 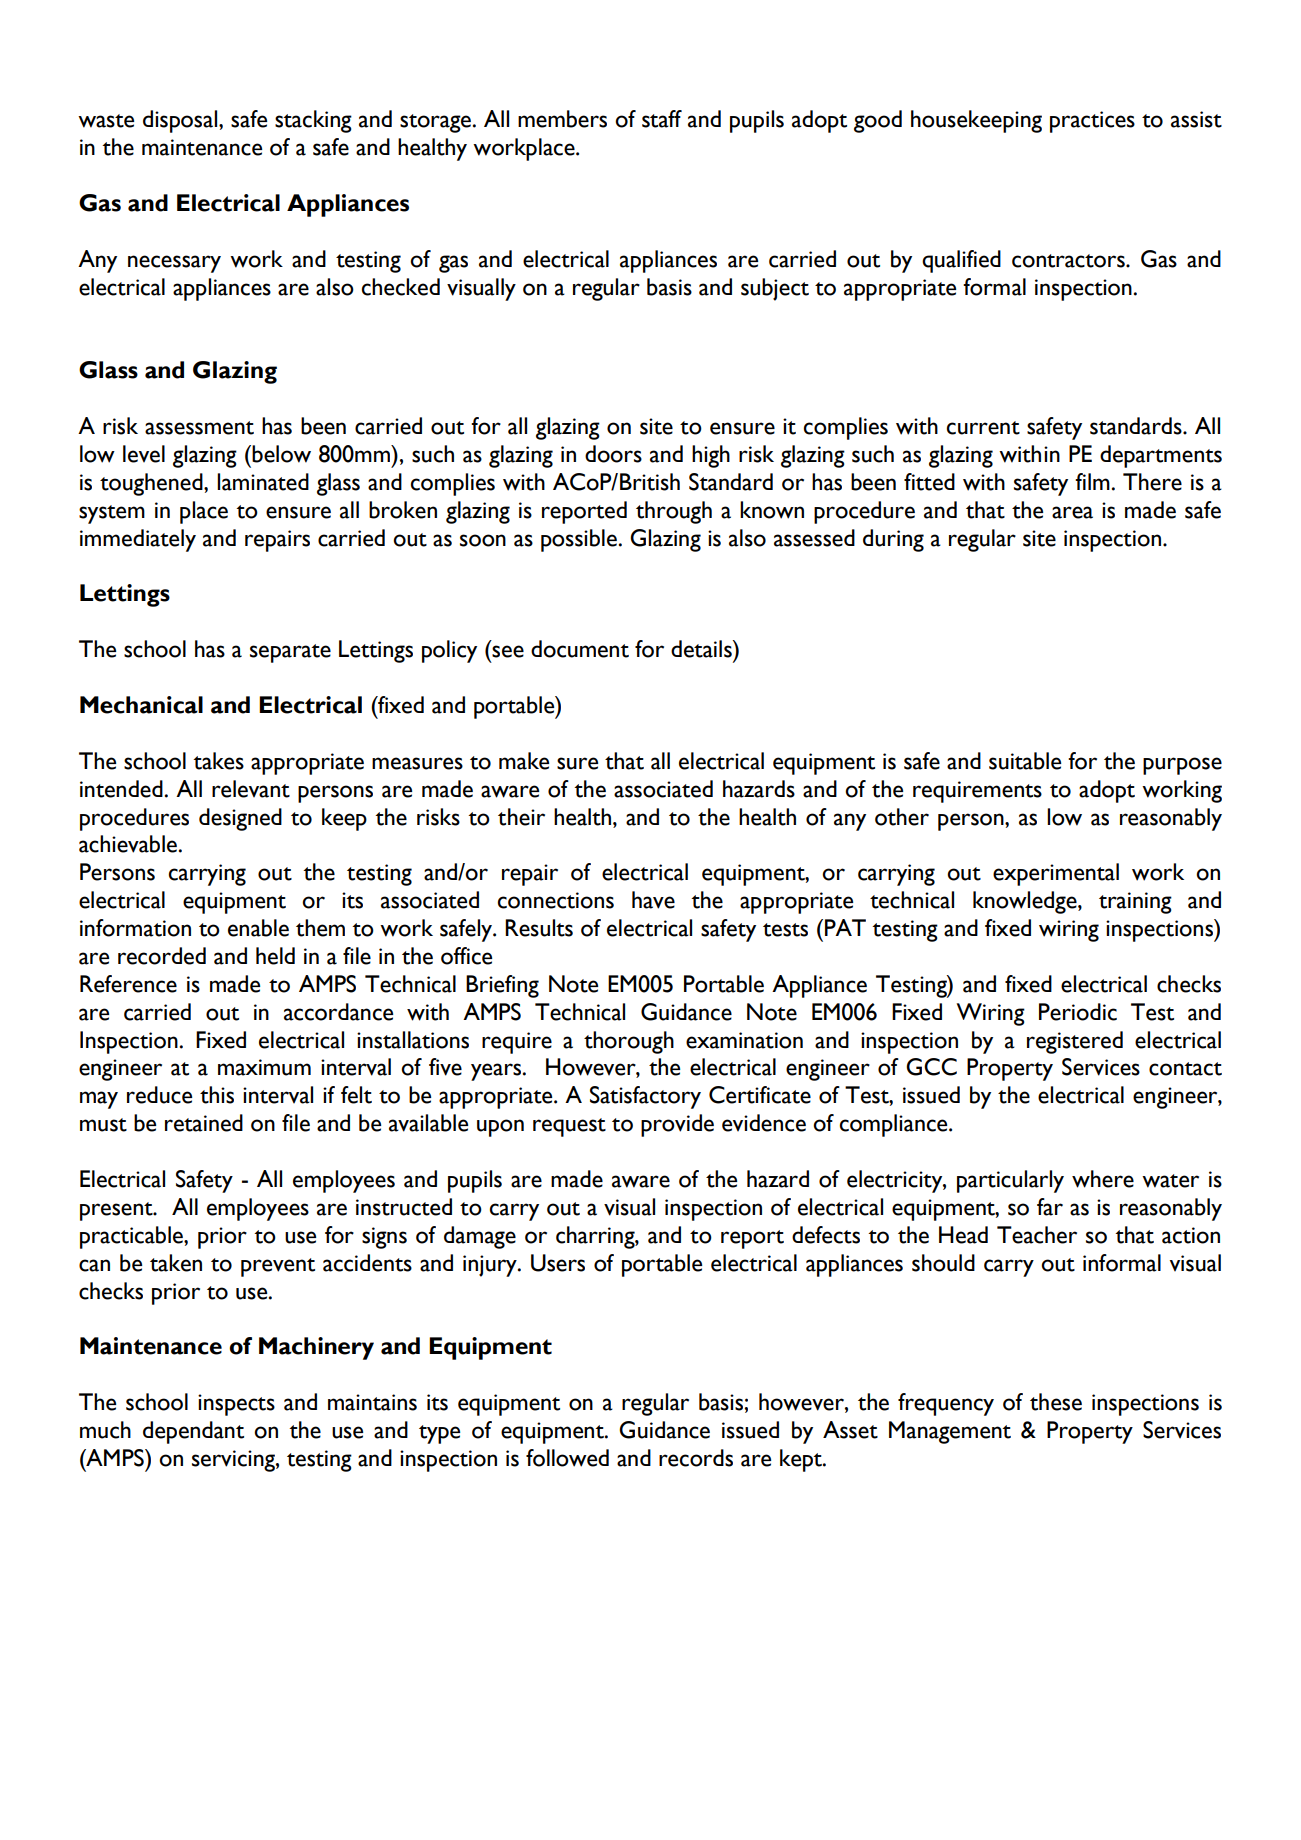 I want to click on inspects, so click(x=236, y=1405).
